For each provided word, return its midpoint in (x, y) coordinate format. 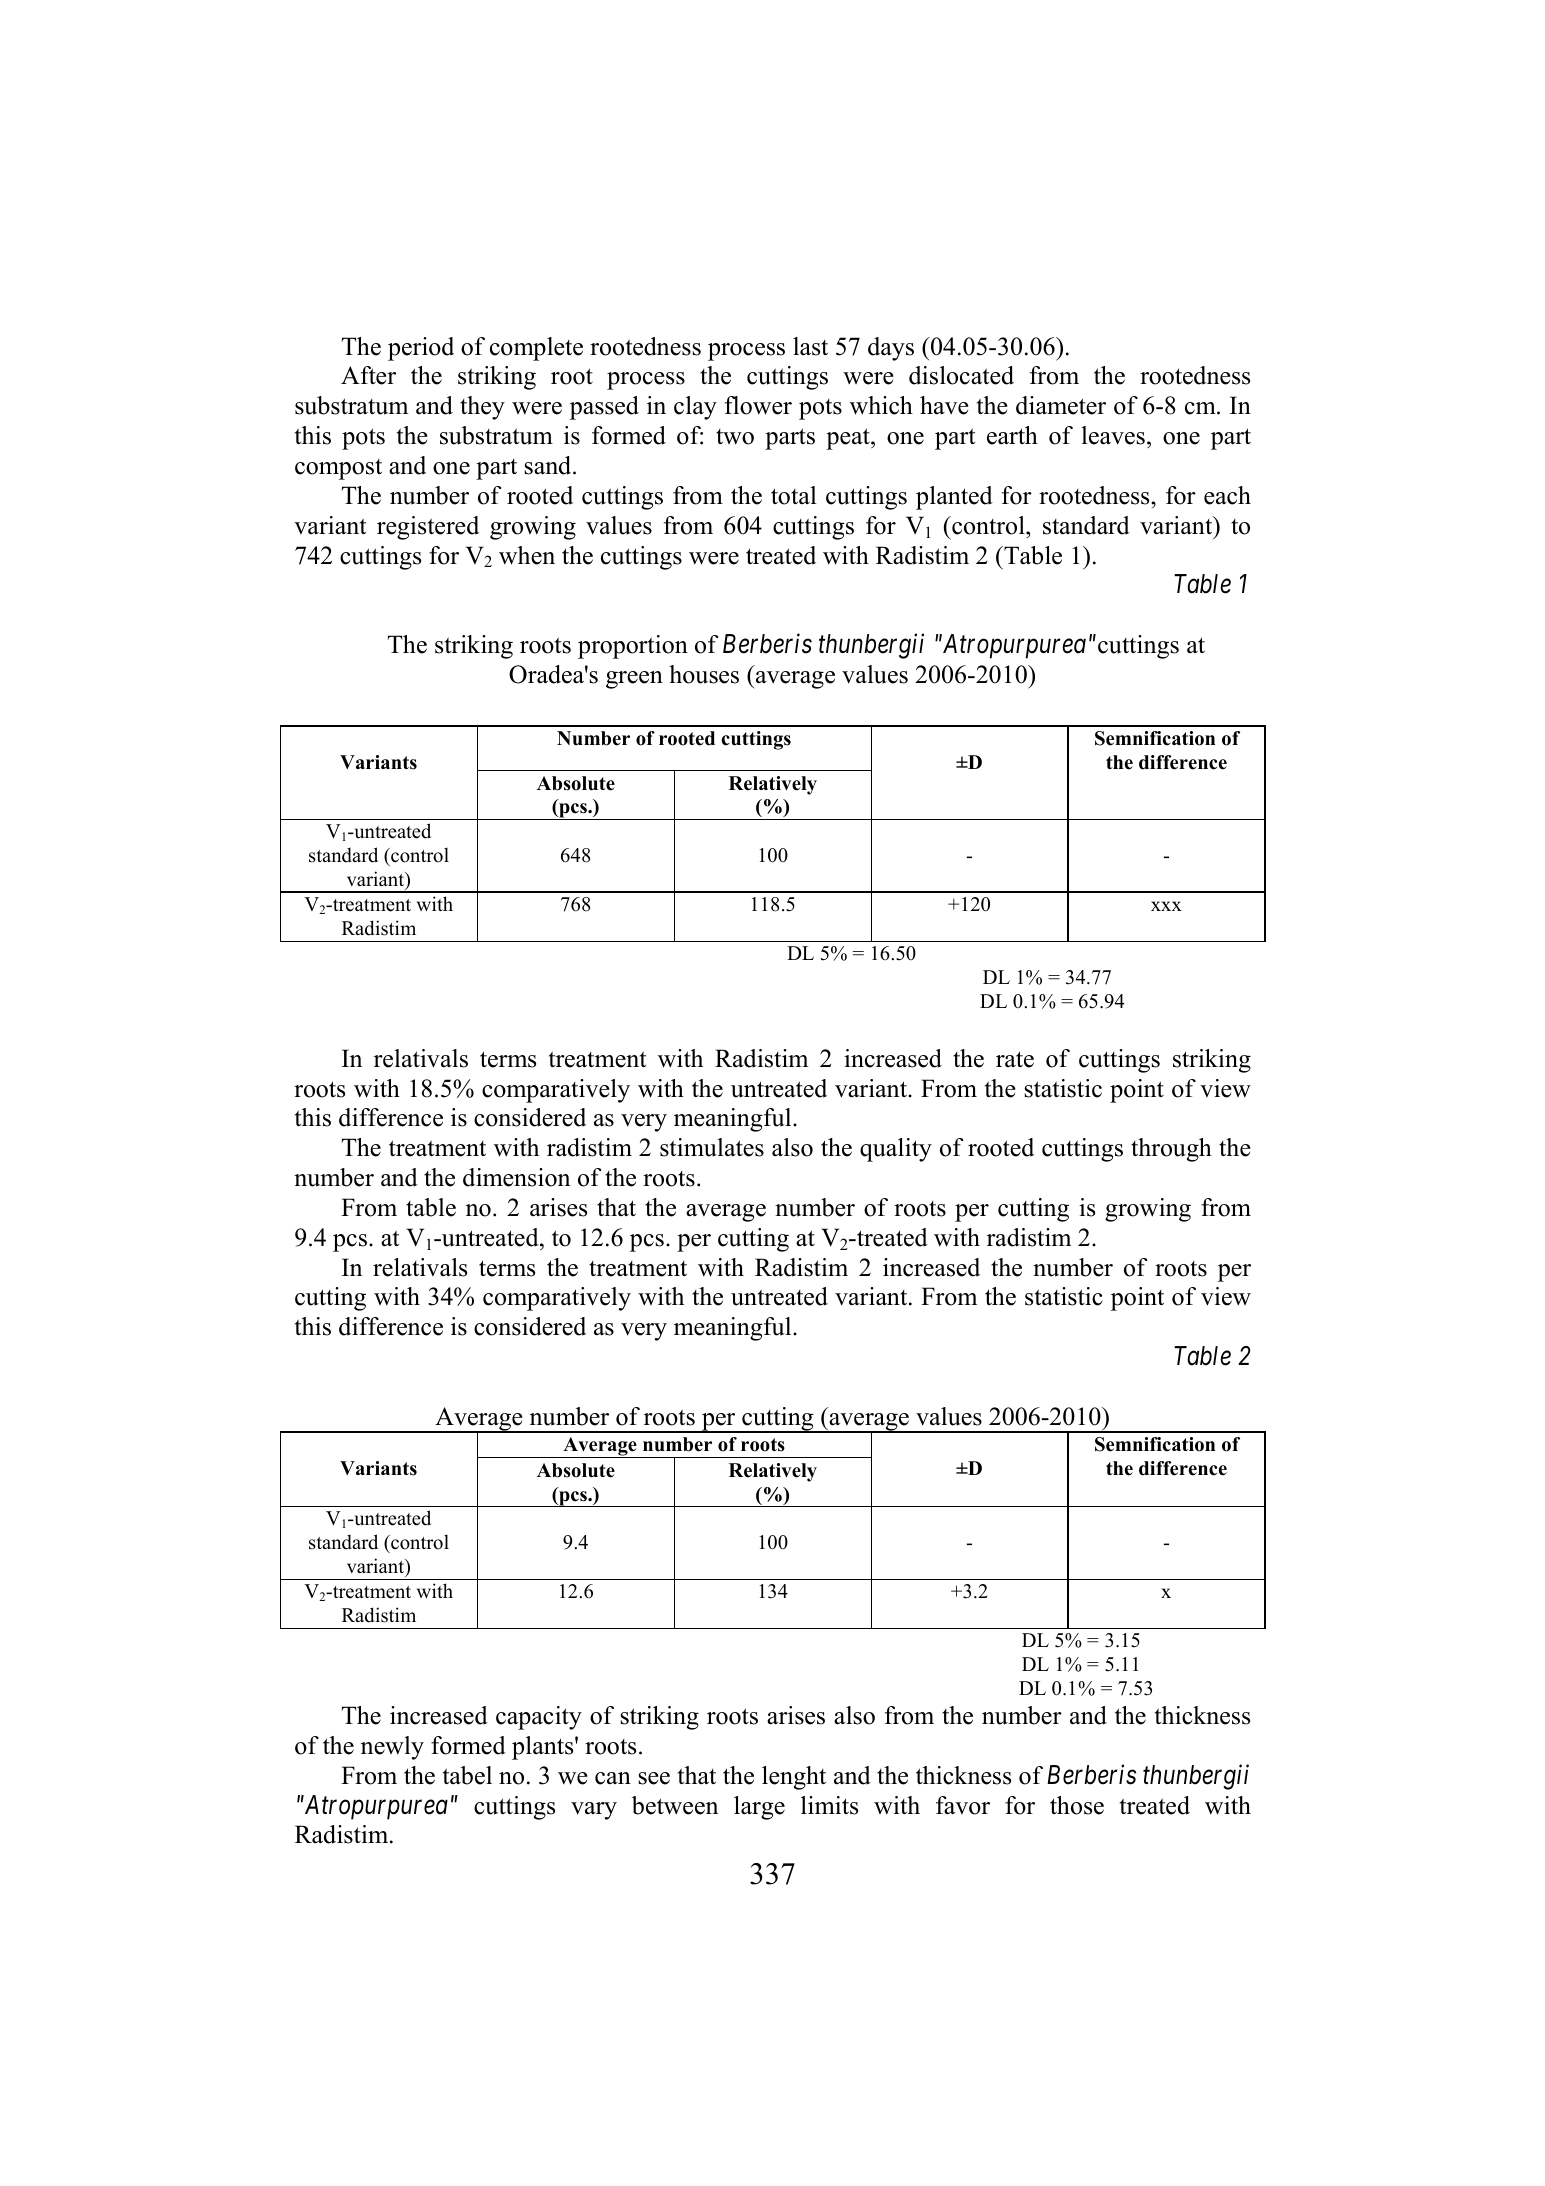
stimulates (712, 1147)
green (634, 680)
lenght (794, 1778)
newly (392, 1748)
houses (704, 674)
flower (758, 405)
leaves (1113, 435)
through (1171, 1150)
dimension (516, 1177)
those (1077, 1805)
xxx (1166, 906)
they (482, 408)
